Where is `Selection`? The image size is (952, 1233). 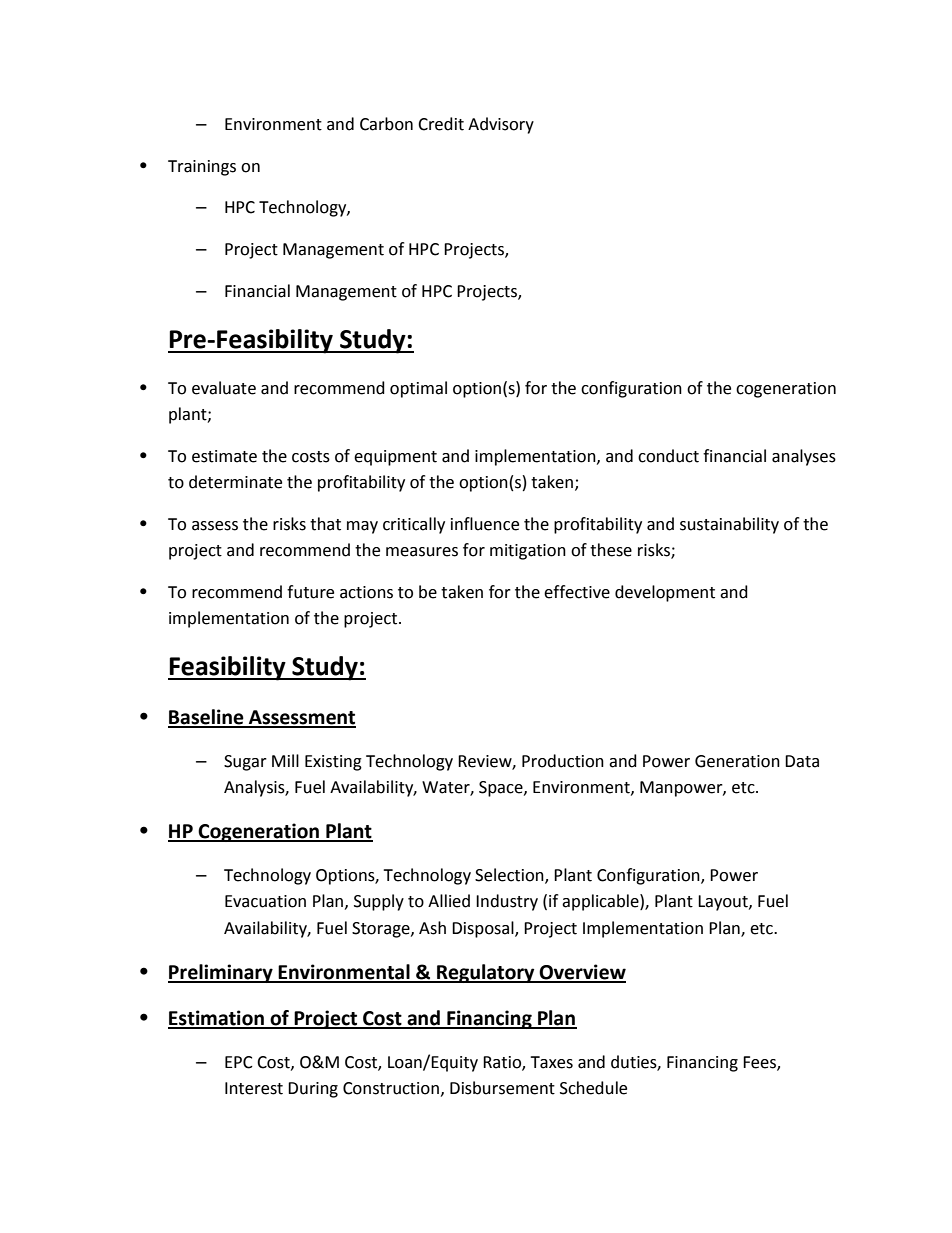 Selection is located at coordinates (510, 876).
